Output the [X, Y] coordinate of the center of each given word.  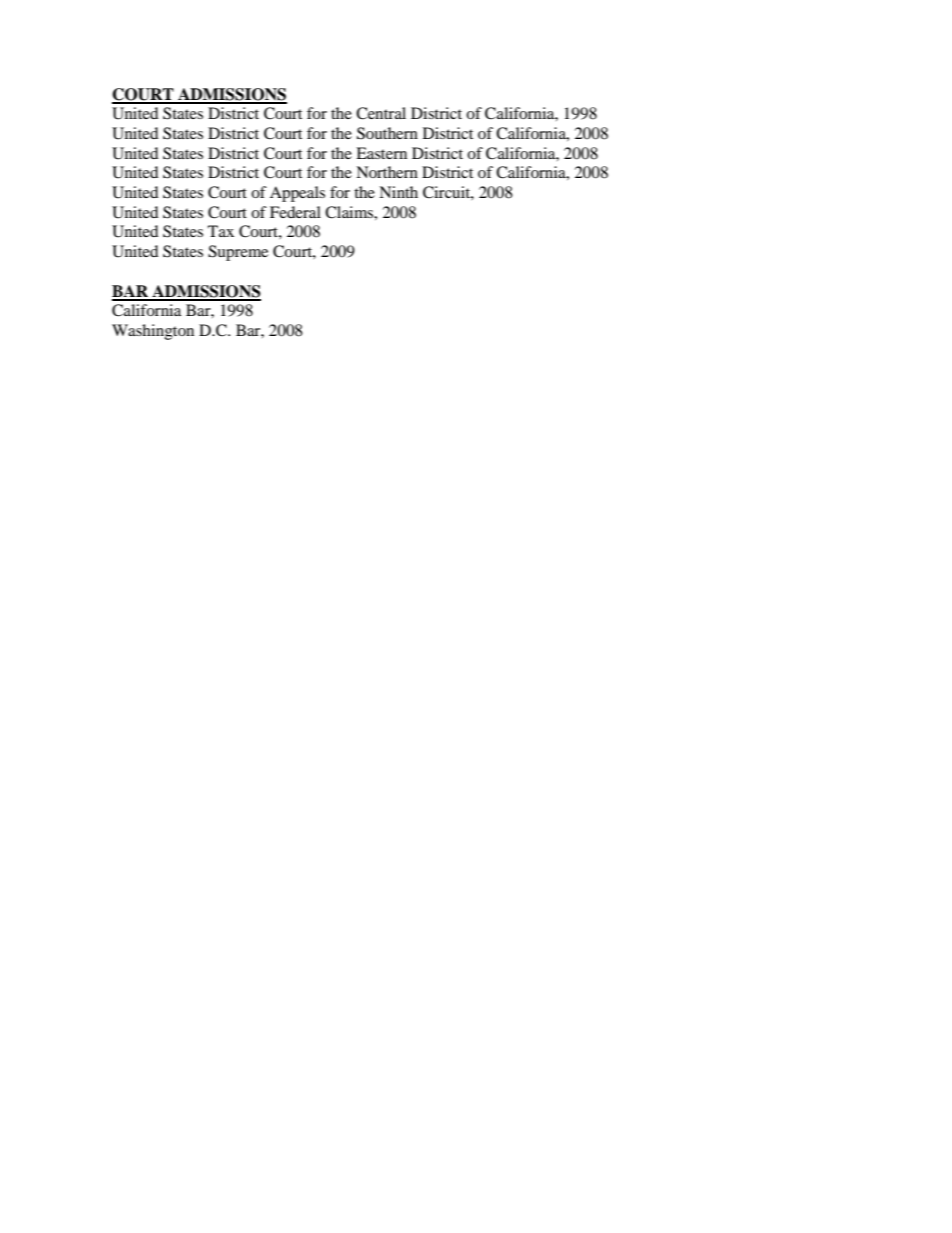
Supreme [238, 253]
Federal [295, 212]
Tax [221, 231]
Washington [153, 332]
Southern [387, 133]
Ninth [398, 192]
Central [381, 113]
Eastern [381, 153]
